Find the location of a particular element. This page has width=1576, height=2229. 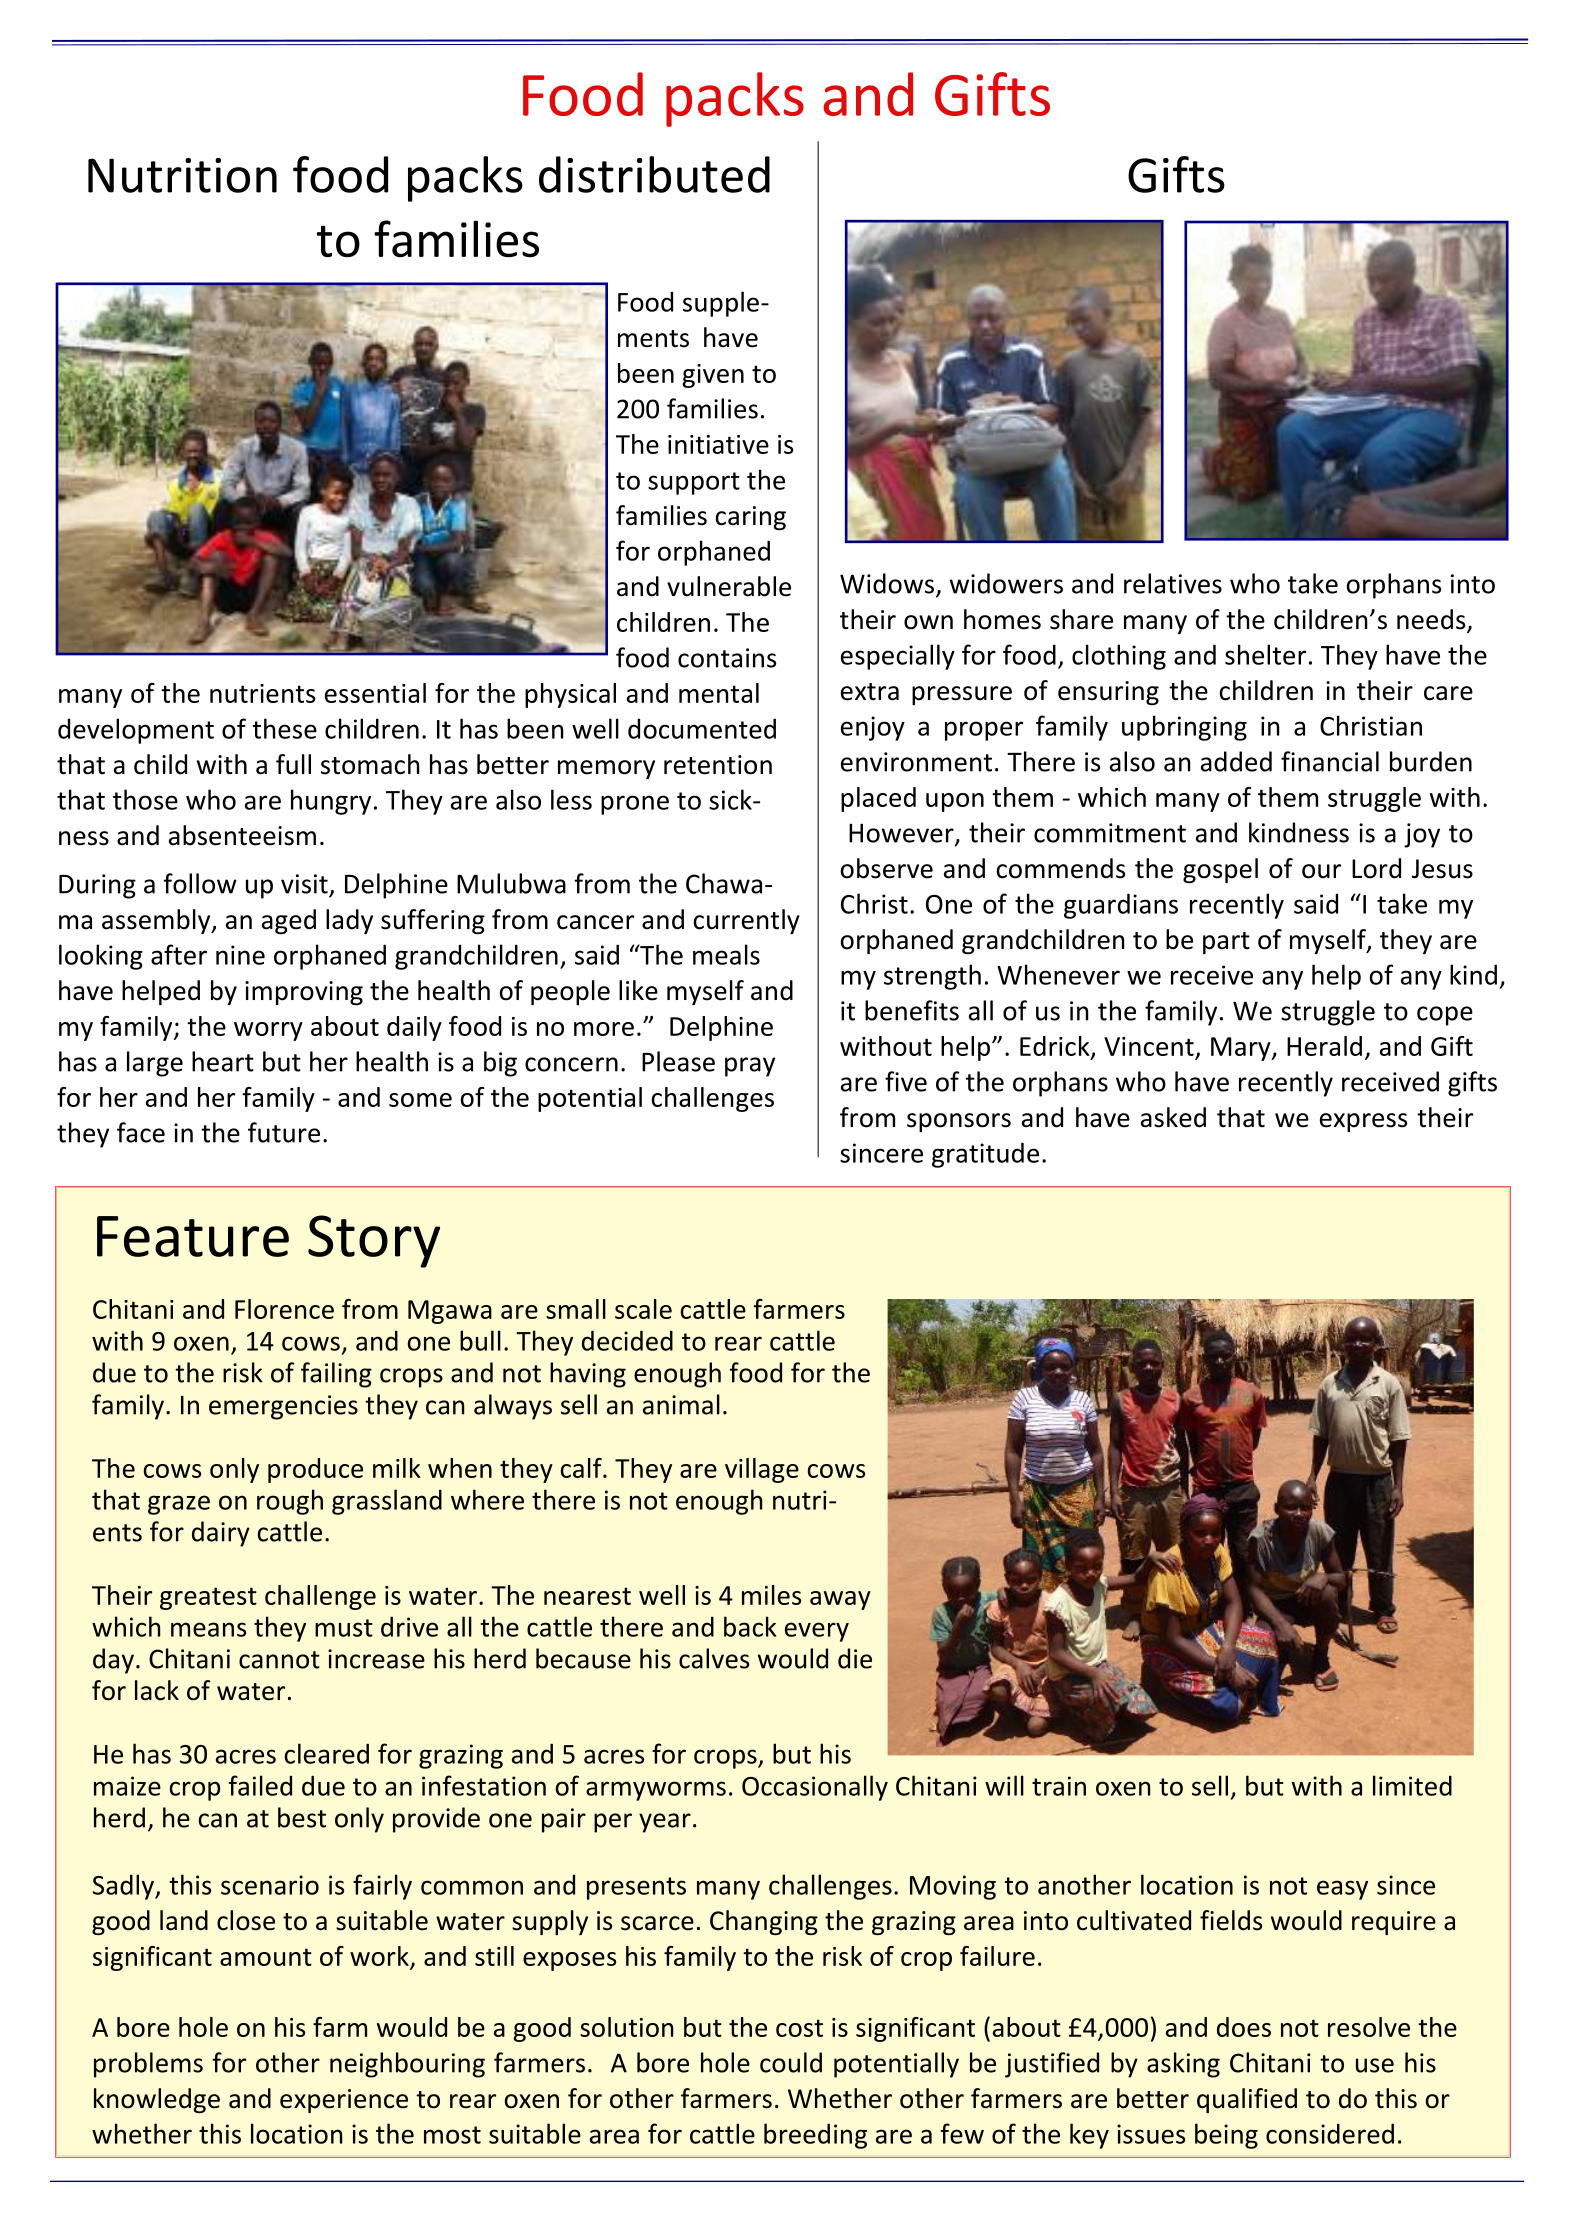

future is located at coordinates (284, 1132).
